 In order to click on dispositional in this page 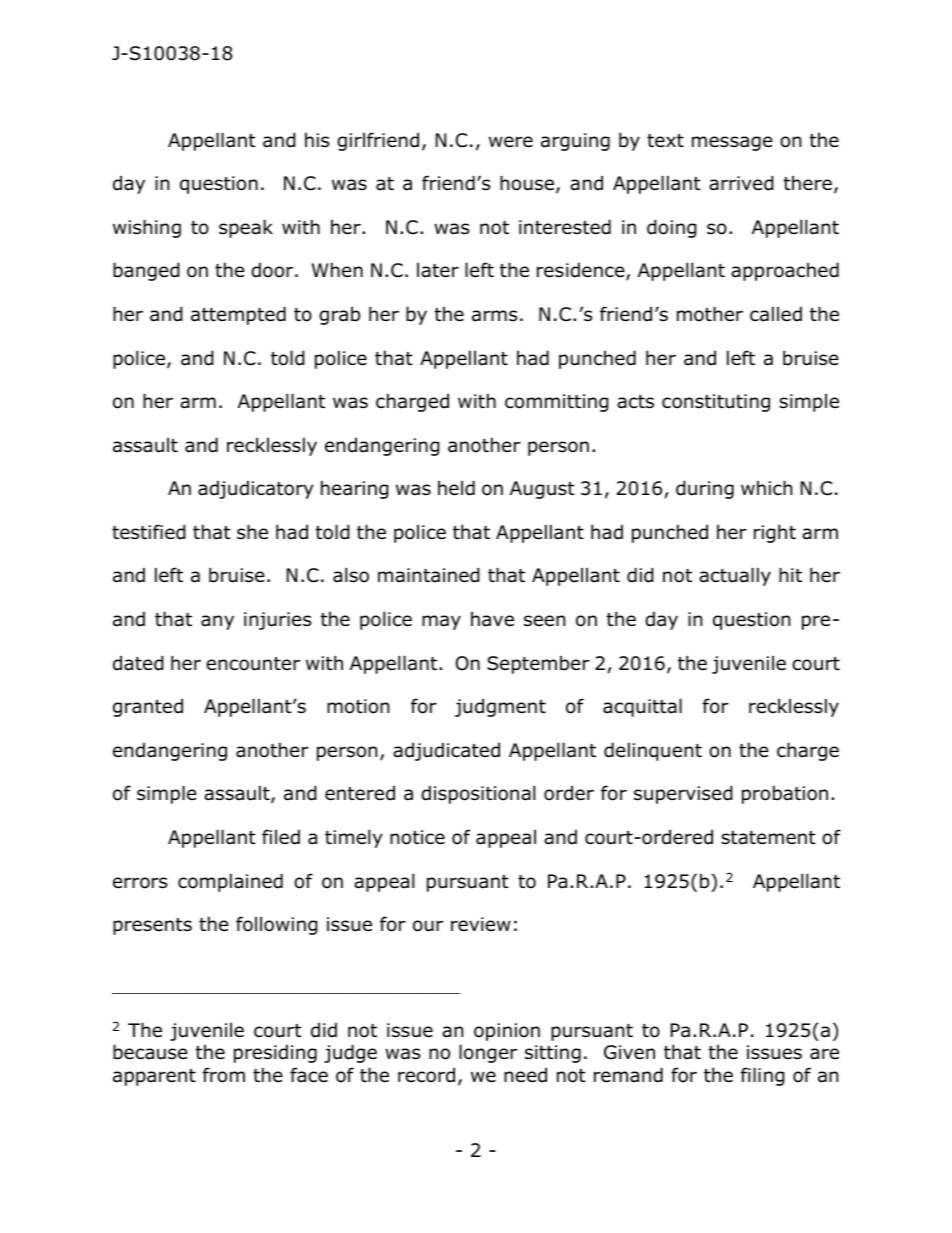, I will do `click(478, 794)`.
